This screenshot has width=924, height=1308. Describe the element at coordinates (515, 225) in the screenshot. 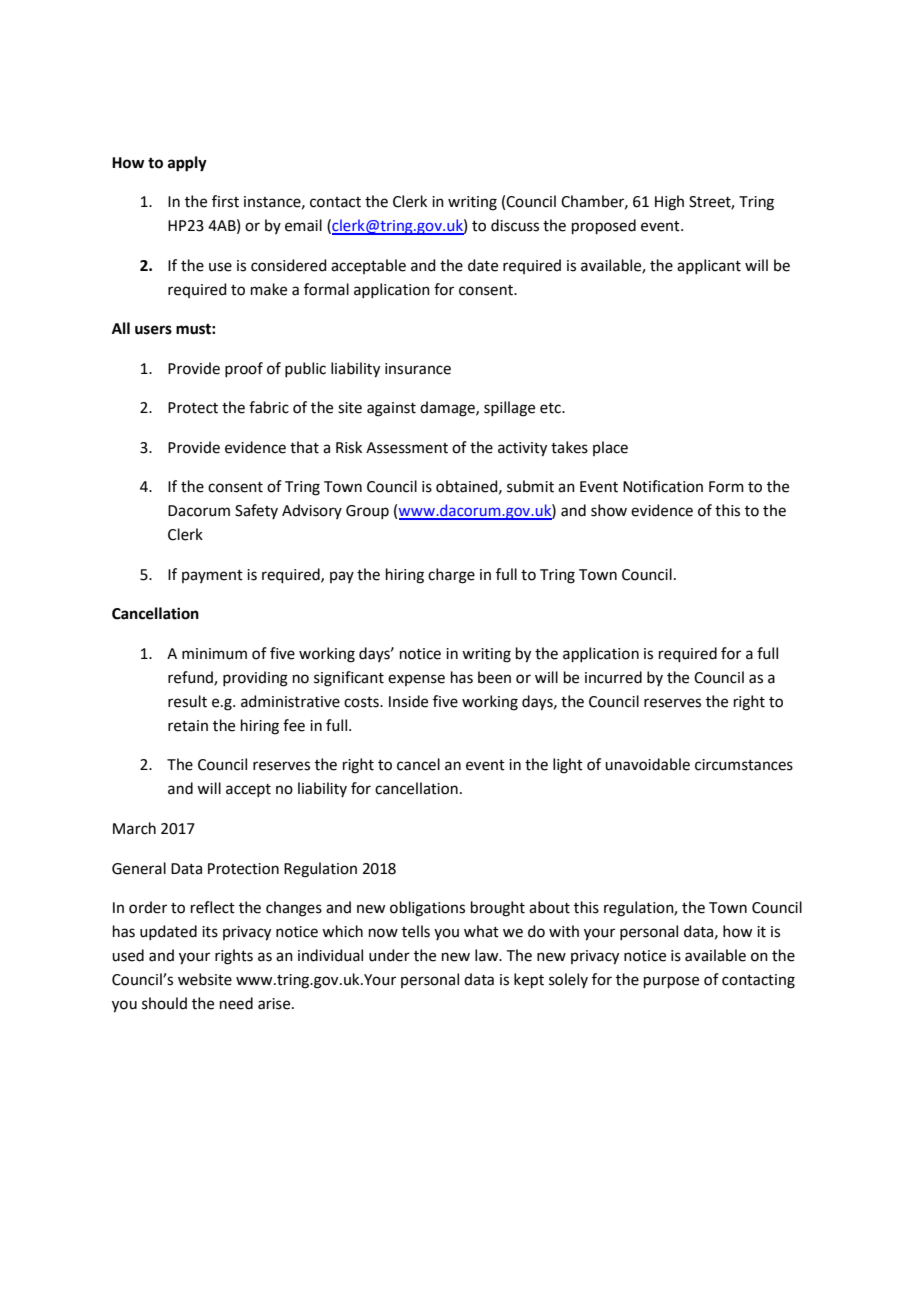

I see `discuss` at that location.
